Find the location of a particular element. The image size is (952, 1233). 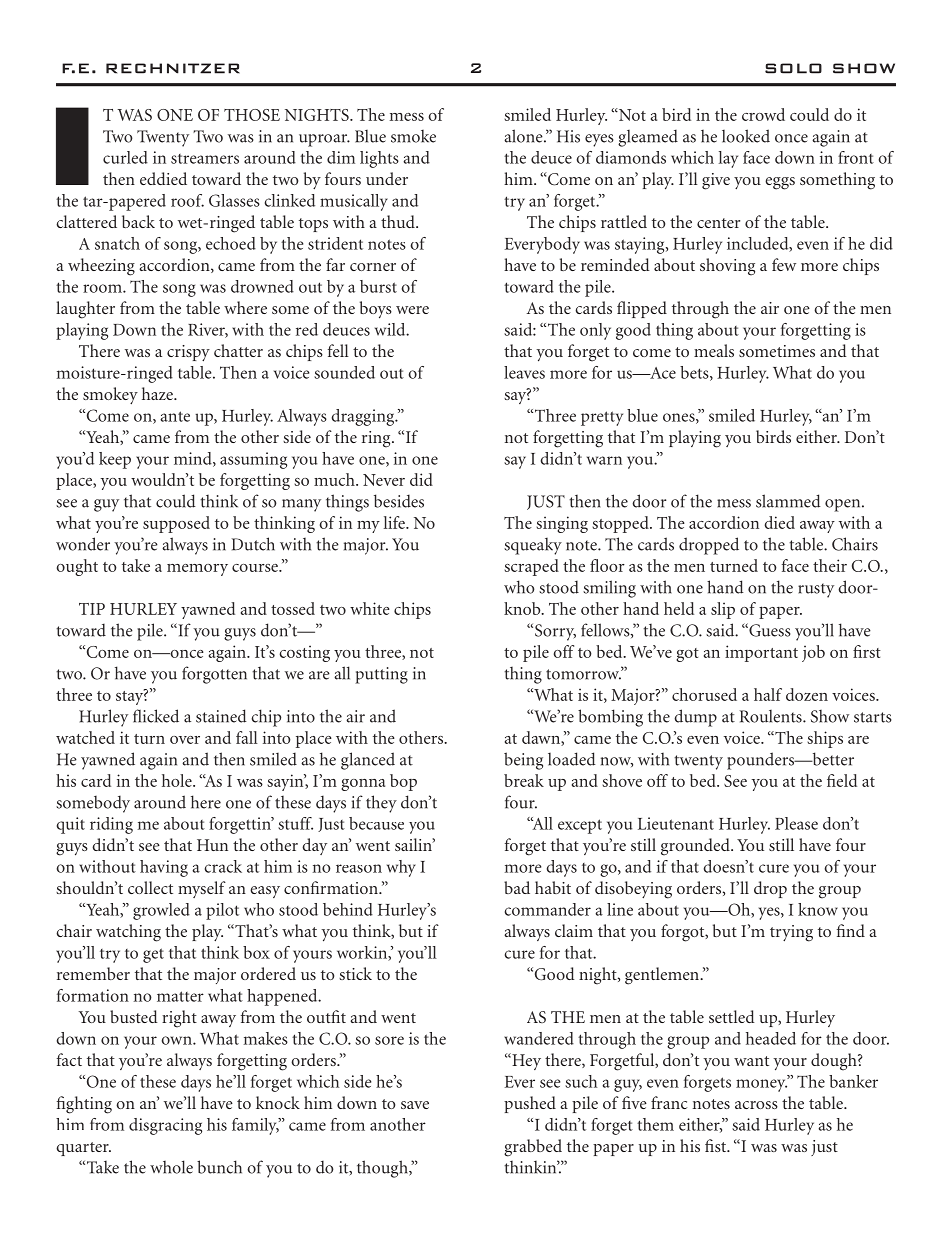

know is located at coordinates (818, 909).
